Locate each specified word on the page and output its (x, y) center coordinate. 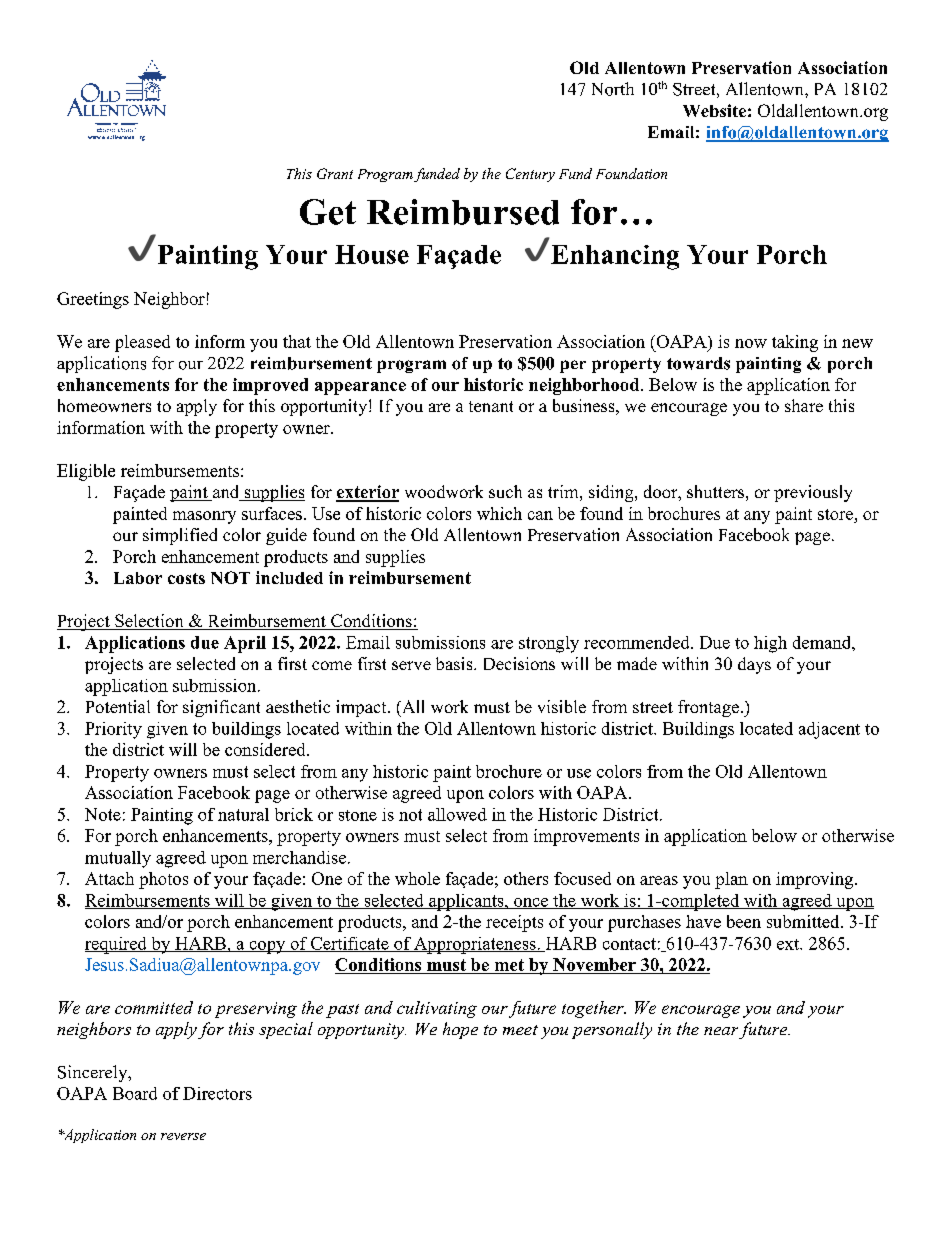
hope (460, 1030)
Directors (217, 1093)
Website (714, 110)
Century (530, 175)
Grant (335, 173)
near (721, 1031)
